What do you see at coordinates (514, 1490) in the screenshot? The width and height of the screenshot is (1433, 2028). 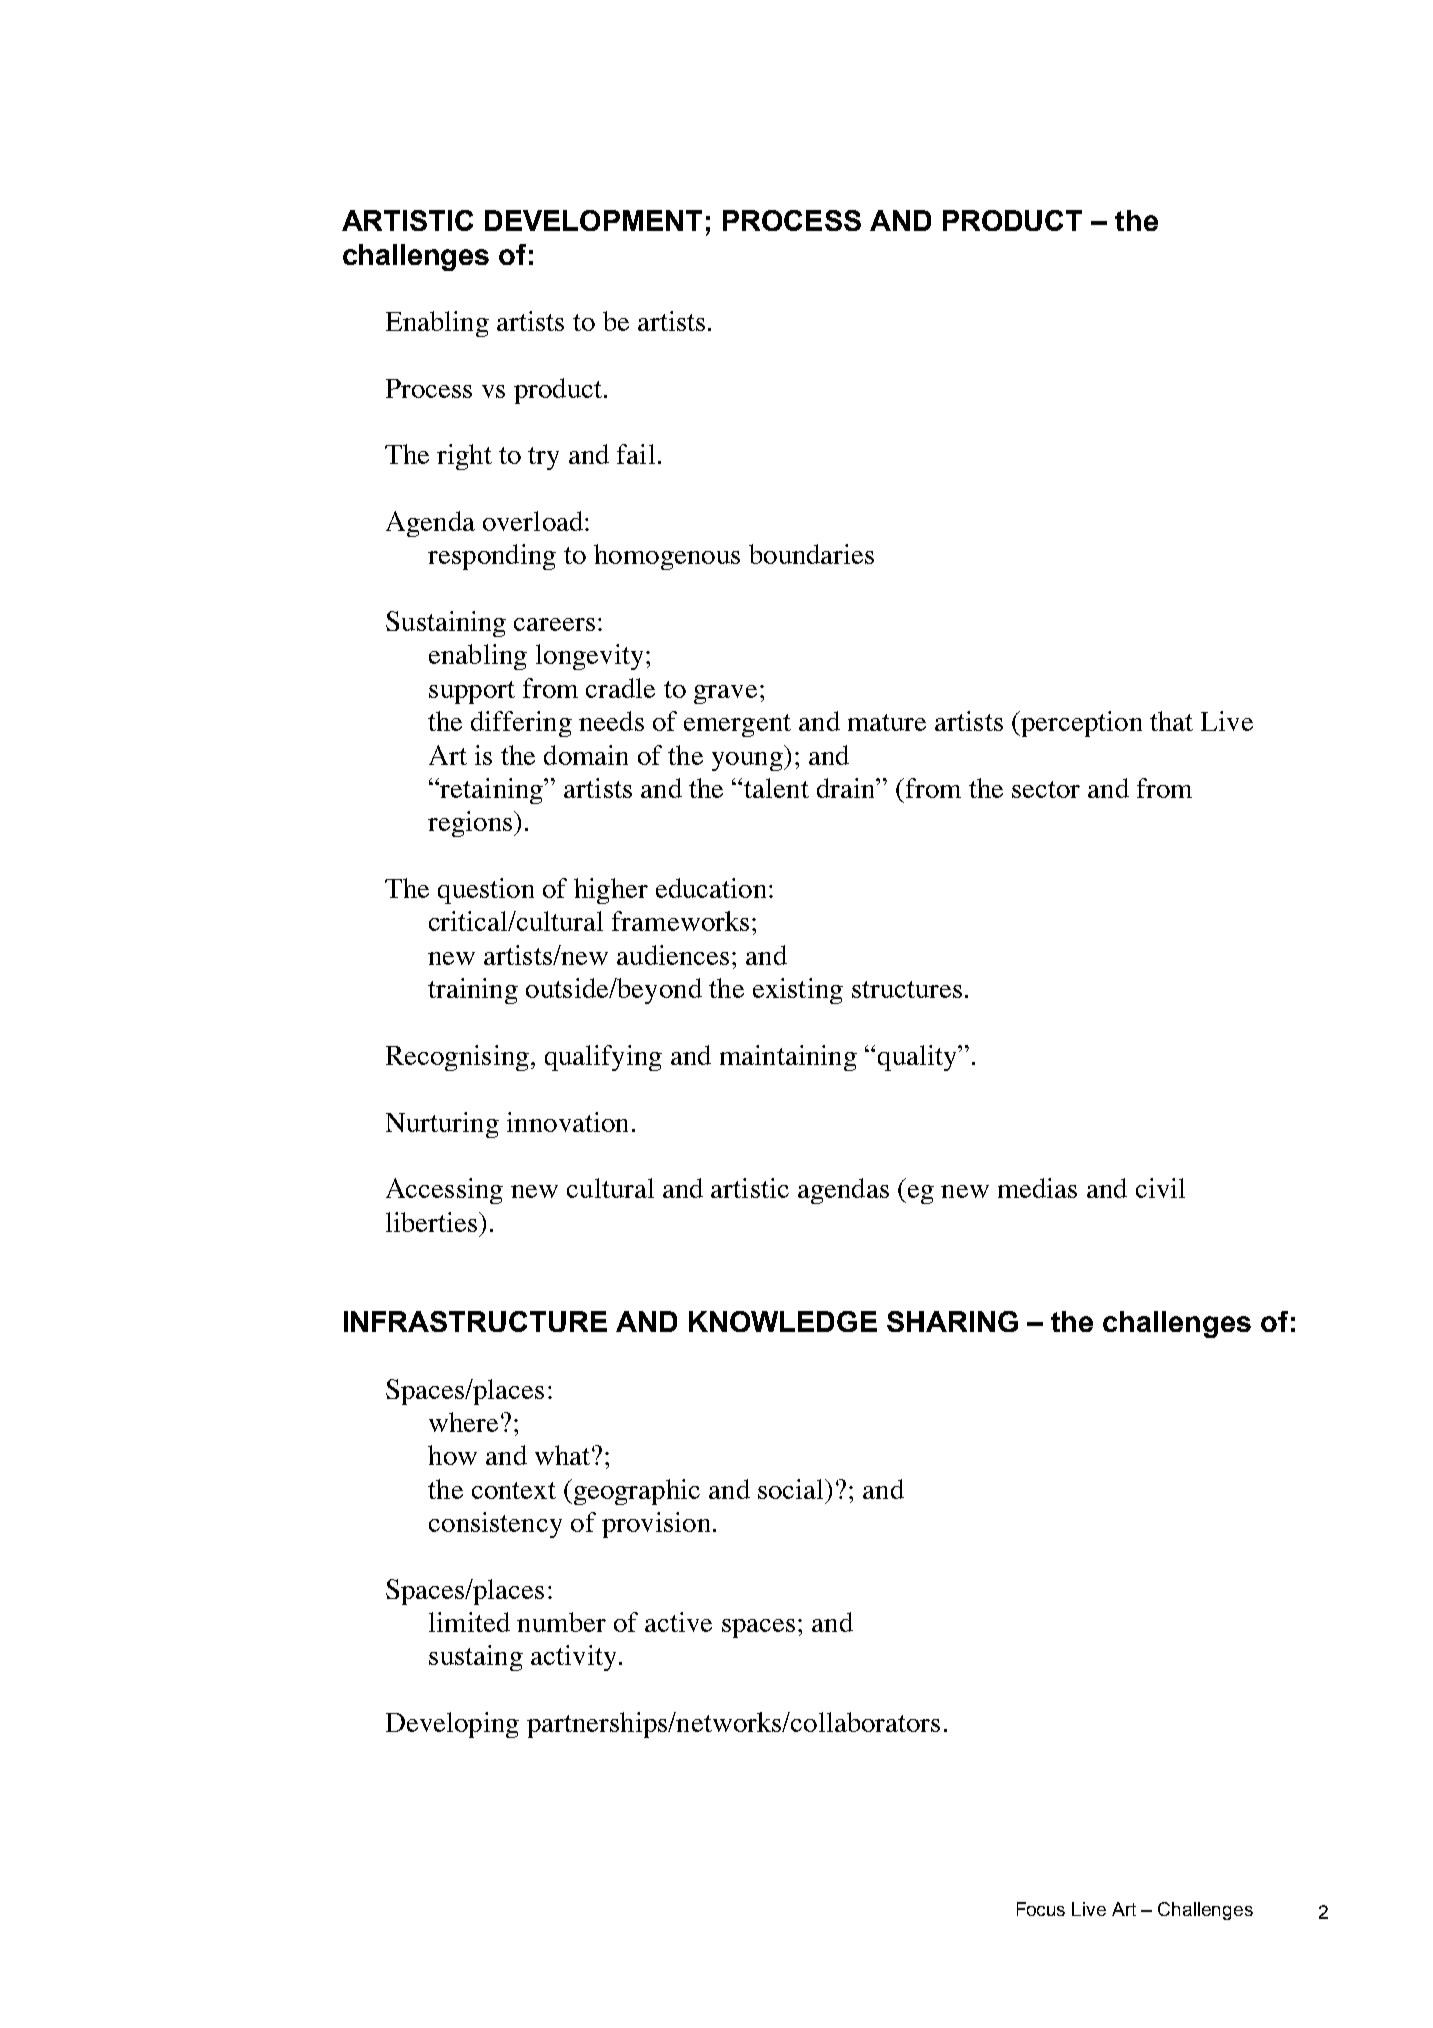 I see `context` at bounding box center [514, 1490].
